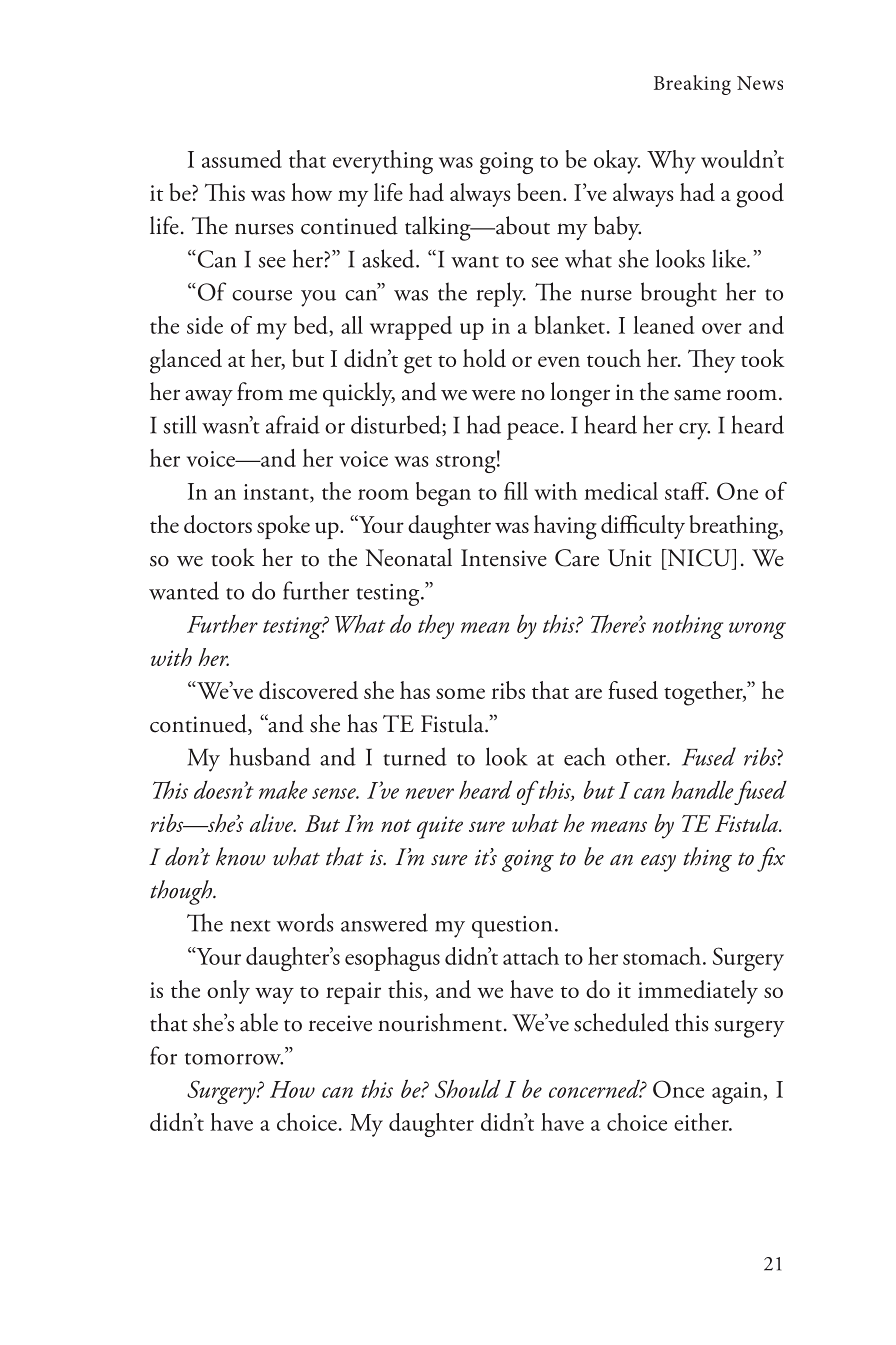  Describe the element at coordinates (218, 524) in the document. I see `doctors` at that location.
